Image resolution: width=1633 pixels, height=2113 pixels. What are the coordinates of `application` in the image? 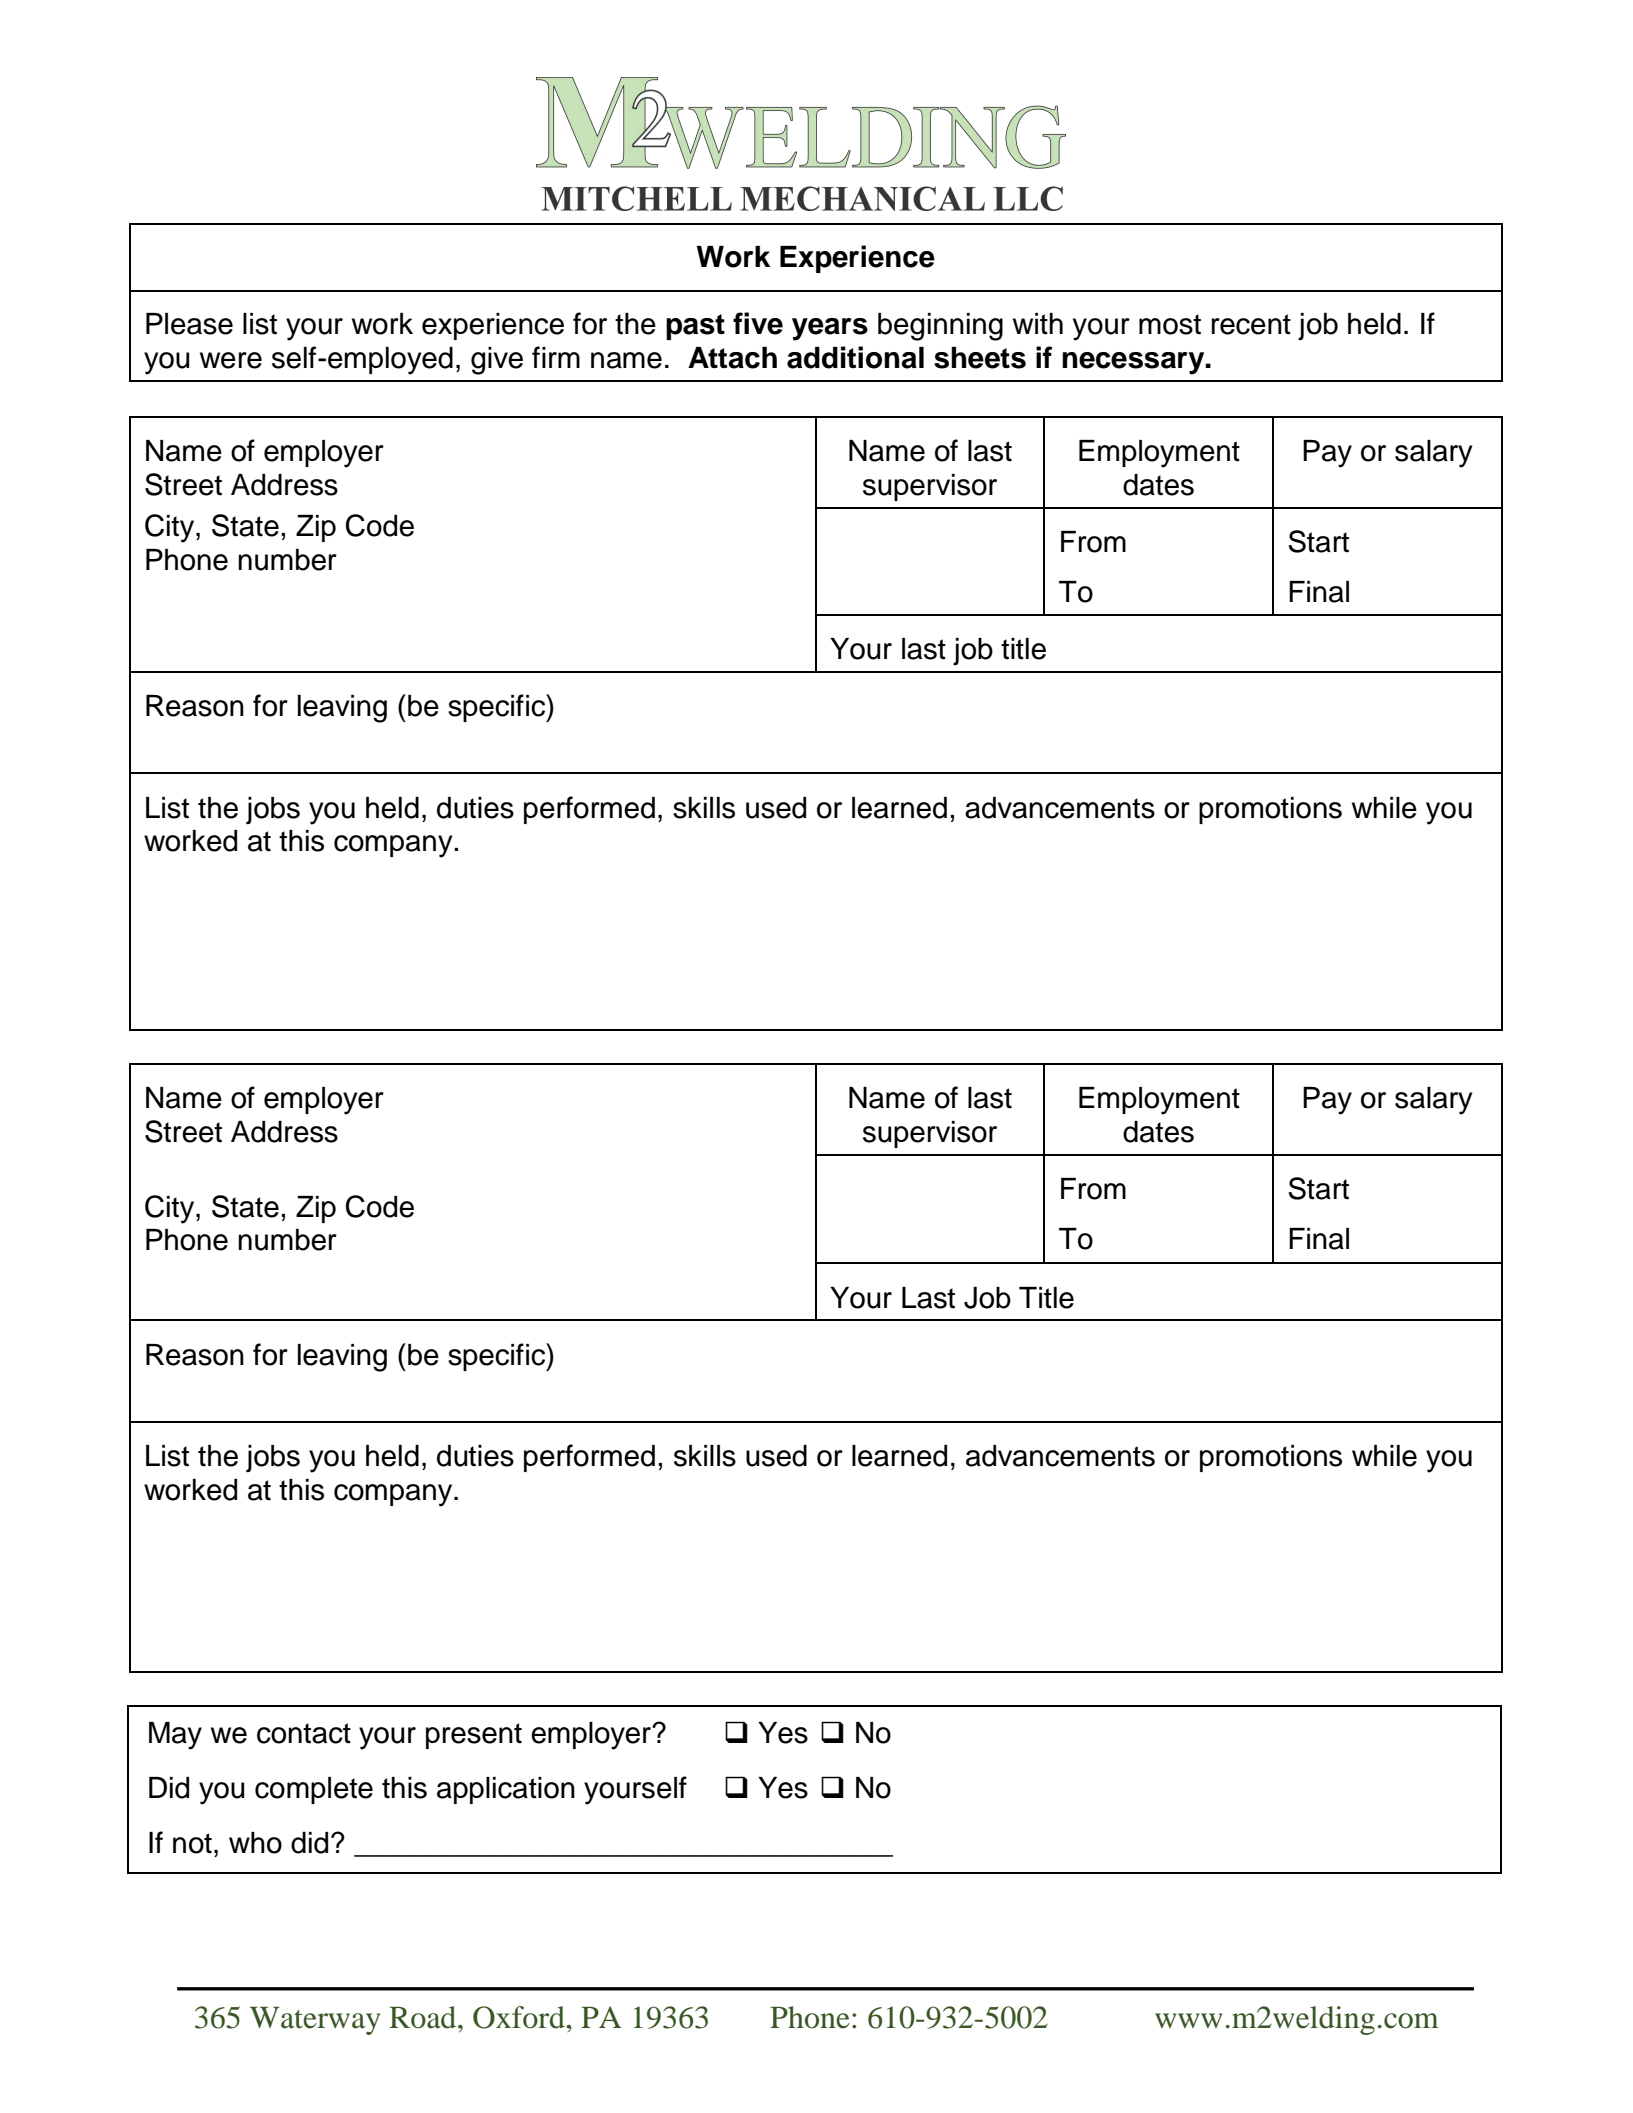 It's located at (506, 1790).
